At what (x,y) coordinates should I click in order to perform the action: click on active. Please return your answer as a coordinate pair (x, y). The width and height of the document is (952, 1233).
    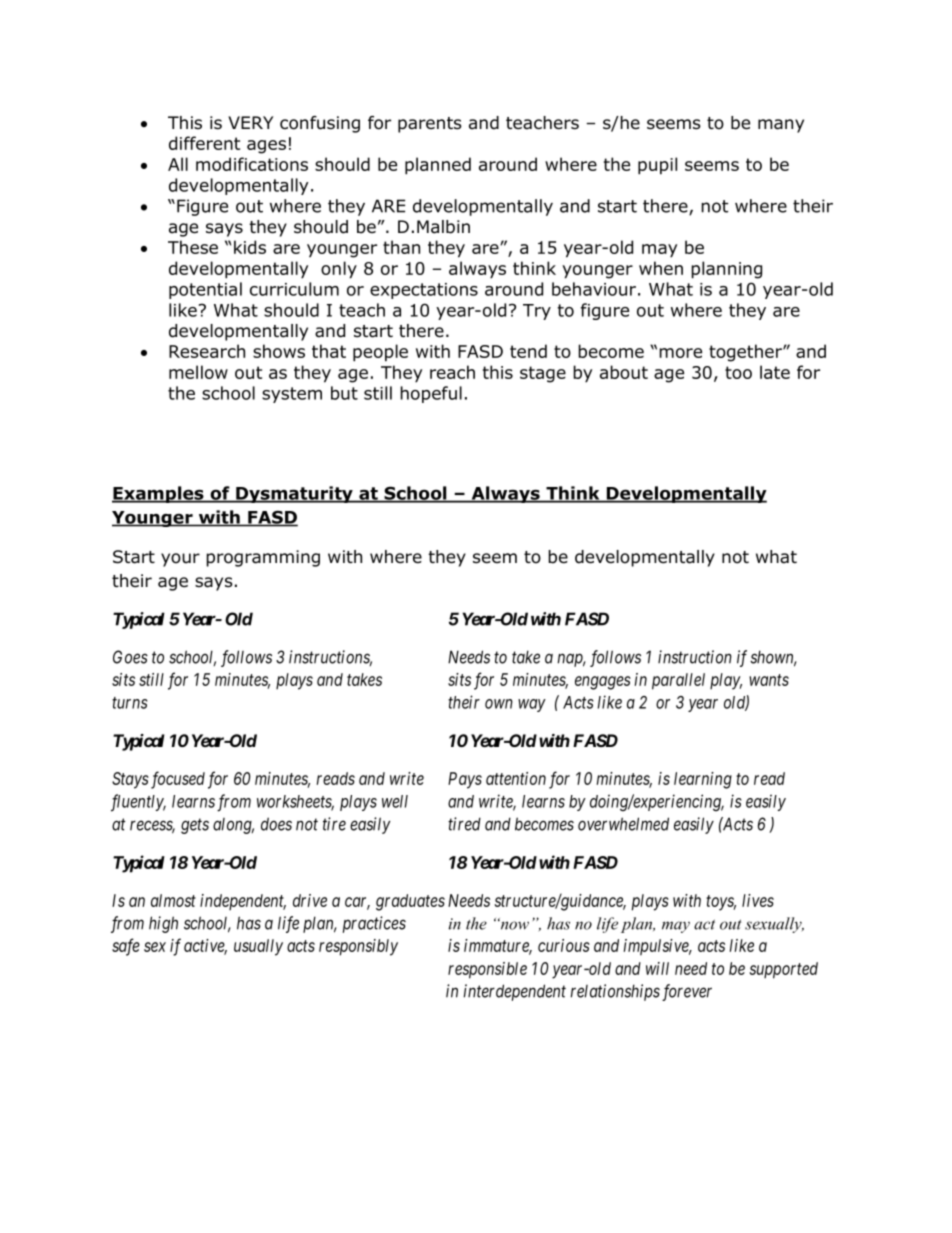
    Looking at the image, I should click on (205, 947).
